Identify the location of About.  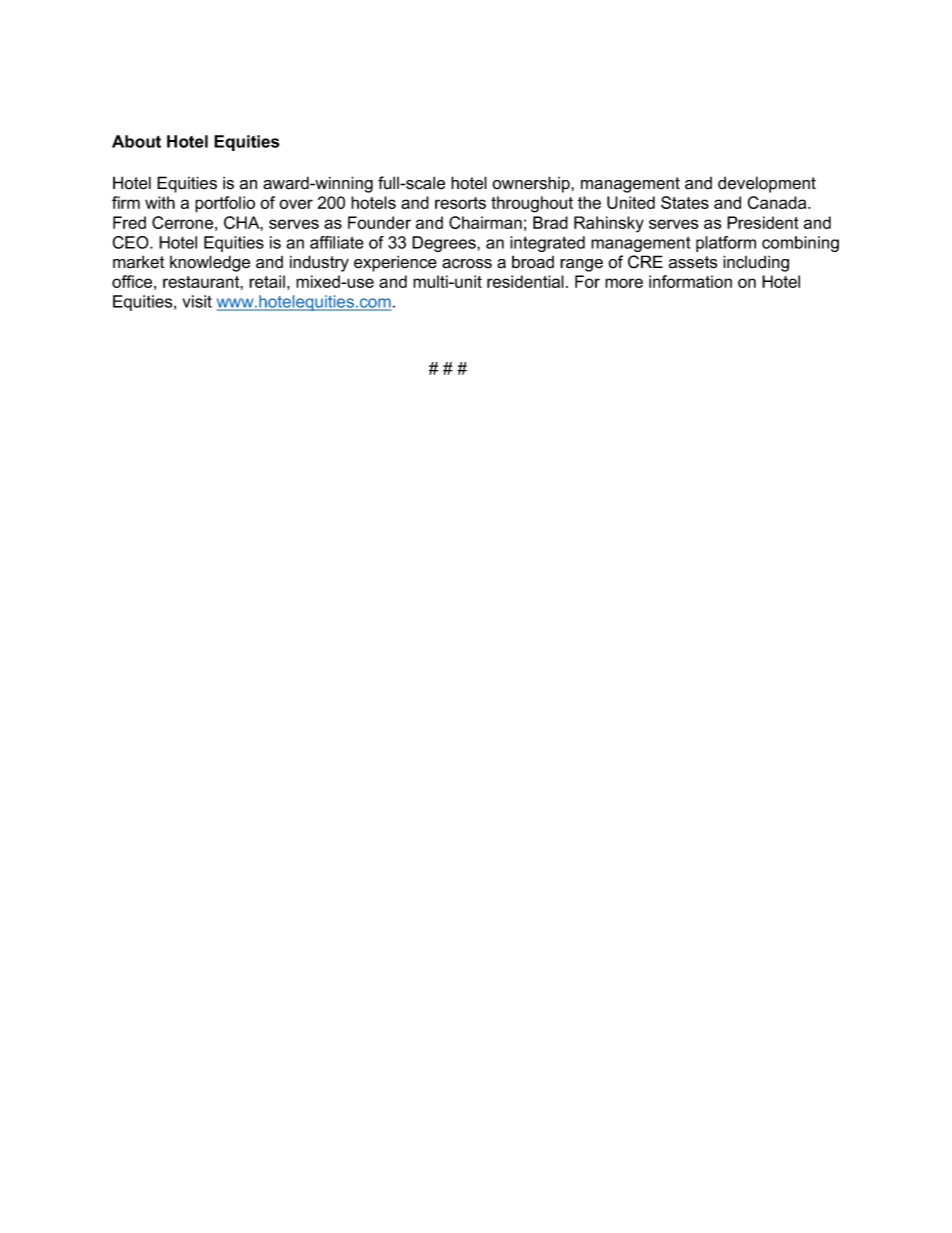
(136, 141).
